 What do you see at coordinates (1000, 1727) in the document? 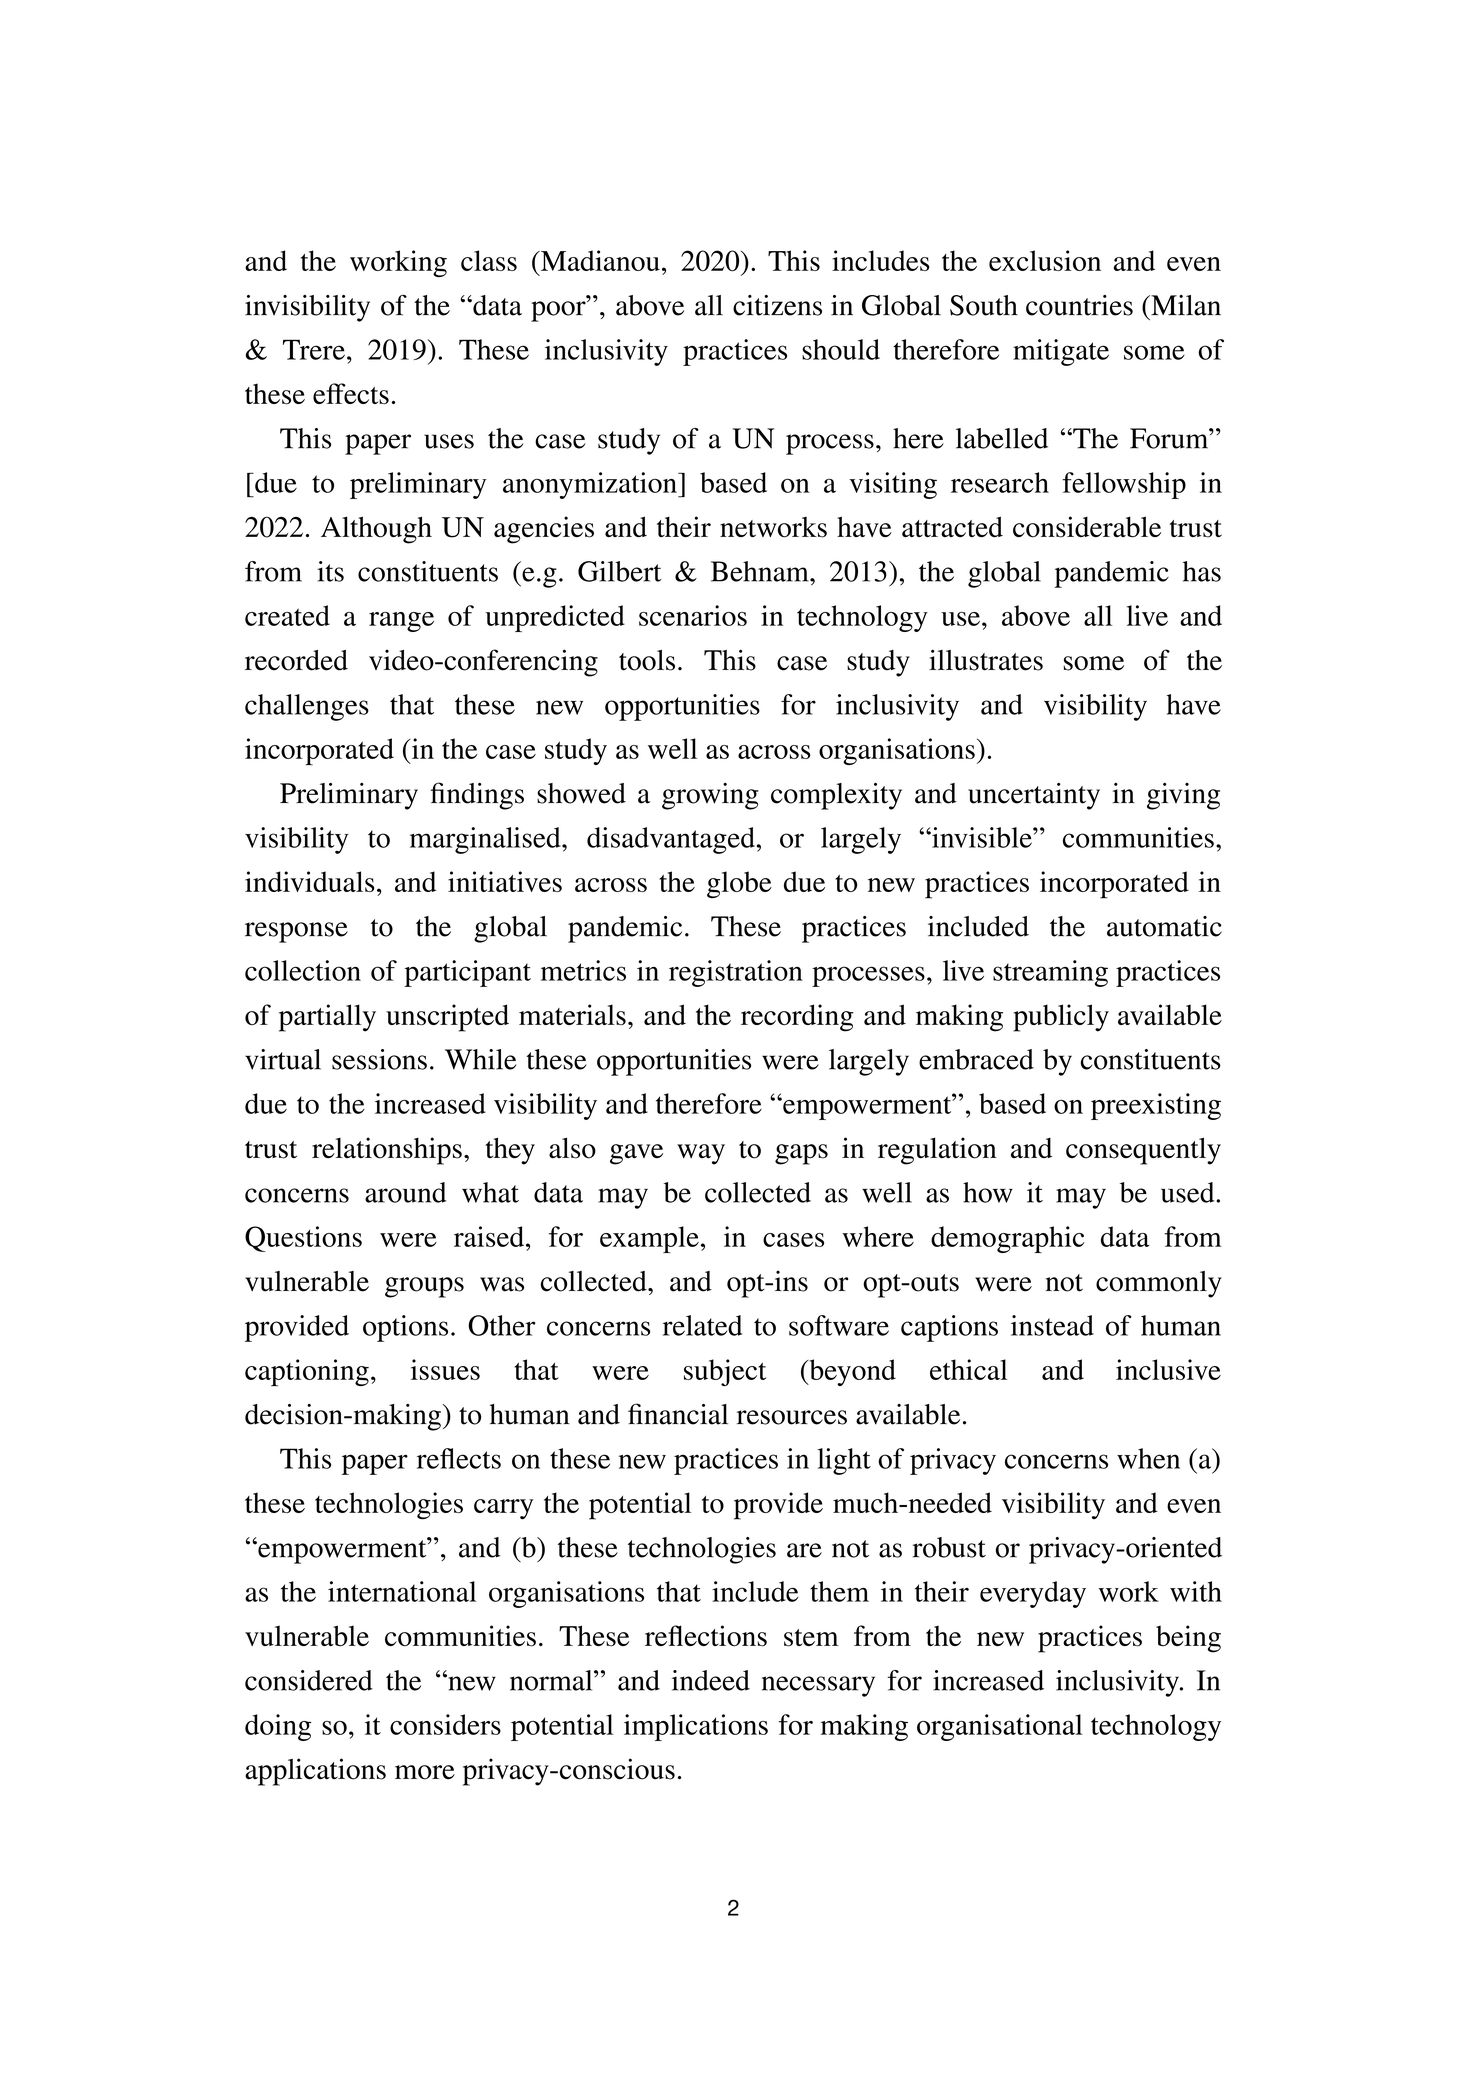
I see `organisational` at bounding box center [1000, 1727].
